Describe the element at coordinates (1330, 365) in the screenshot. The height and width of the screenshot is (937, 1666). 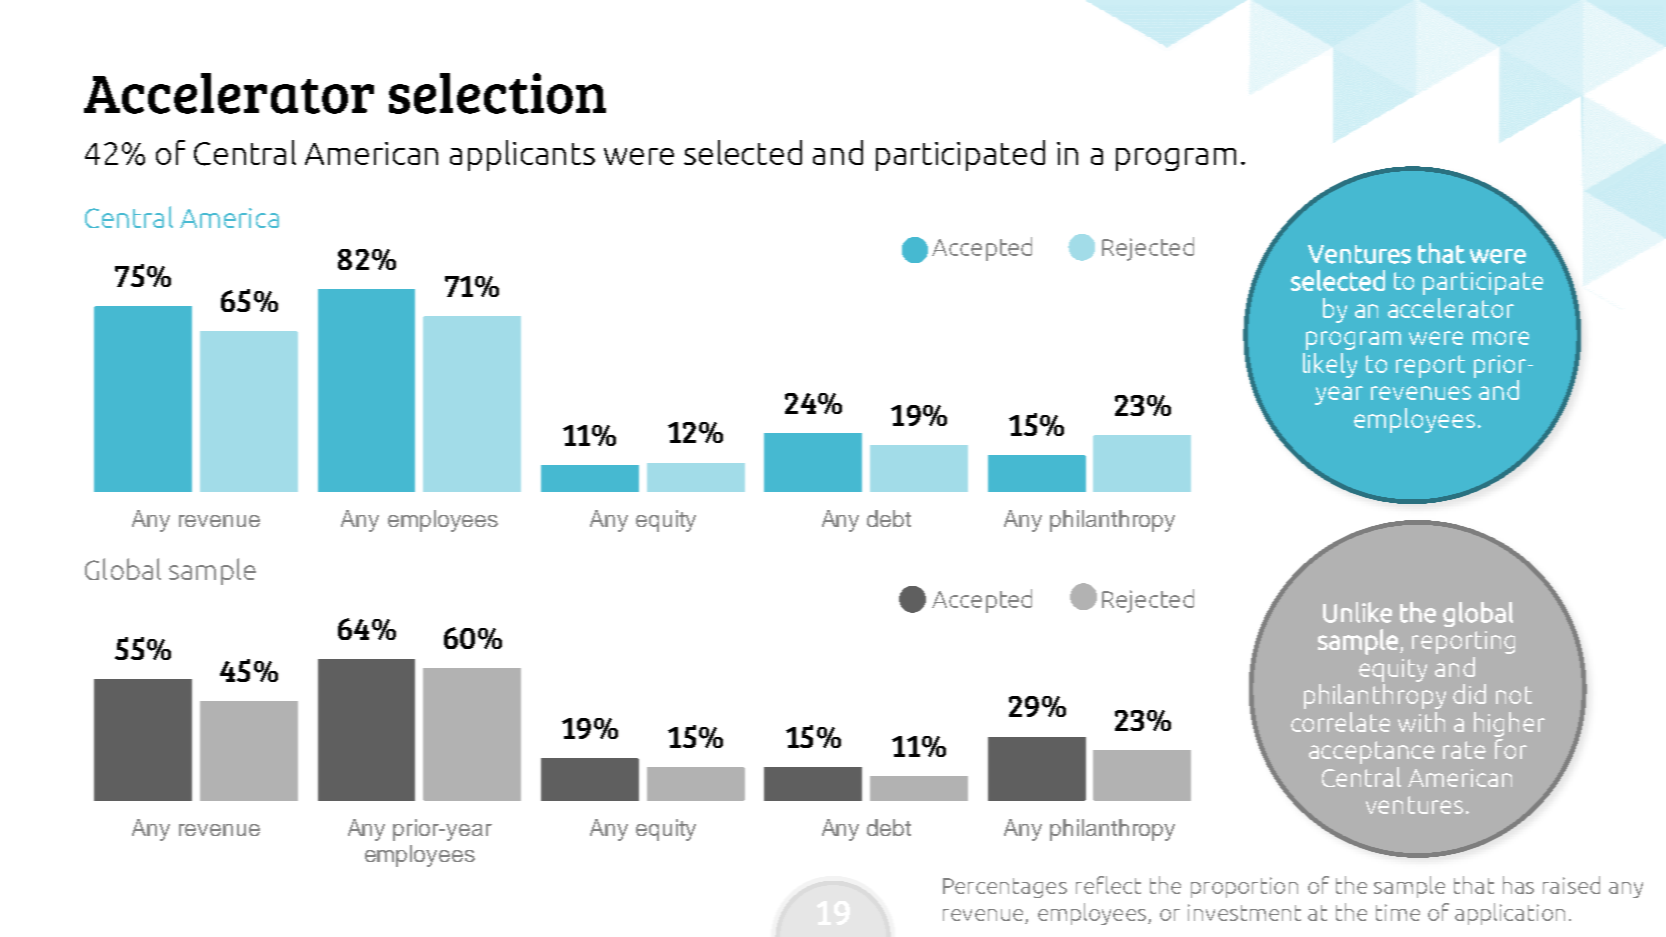
I see `likely` at that location.
